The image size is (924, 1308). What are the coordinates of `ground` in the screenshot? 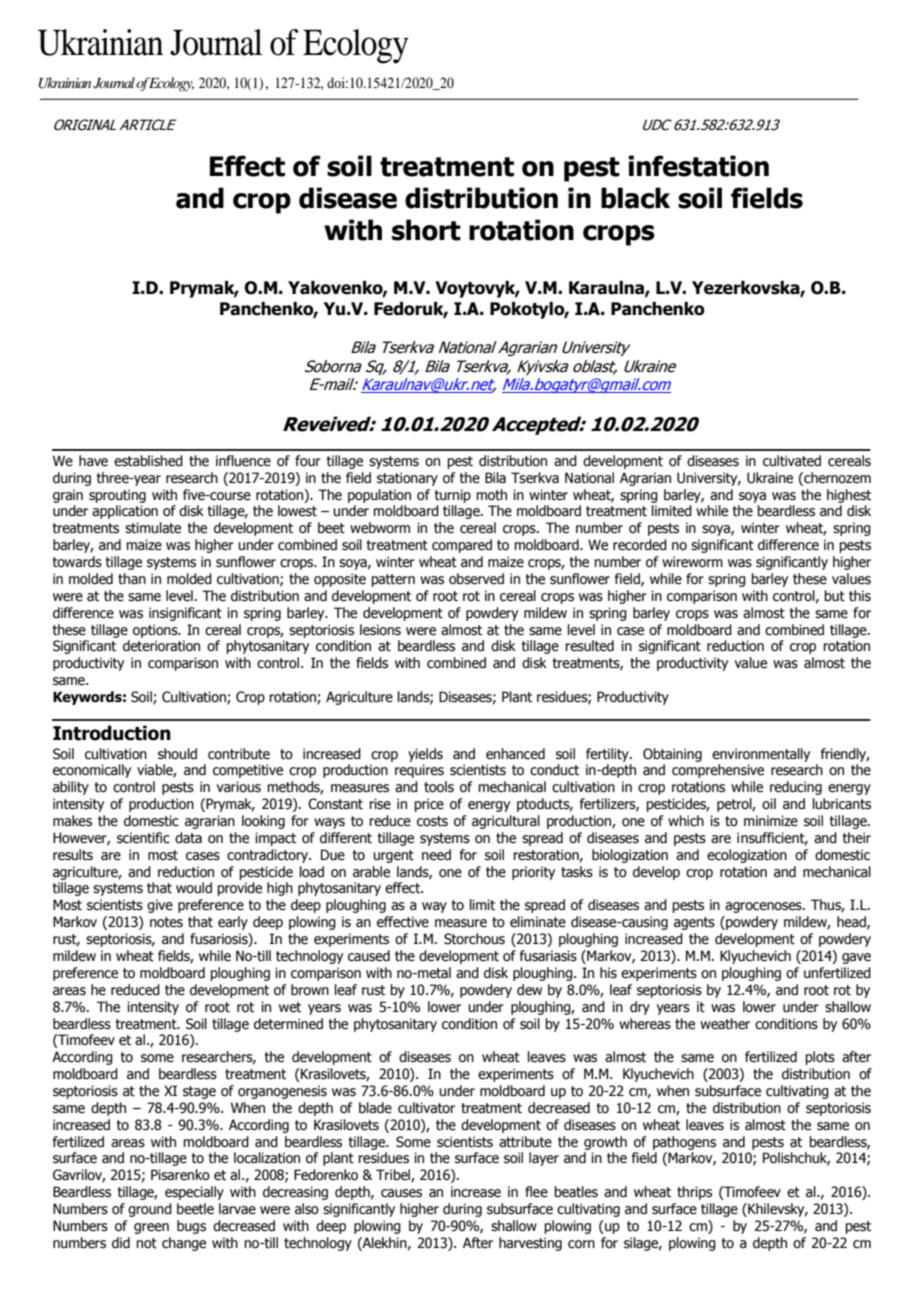 It's located at (150, 1210).
